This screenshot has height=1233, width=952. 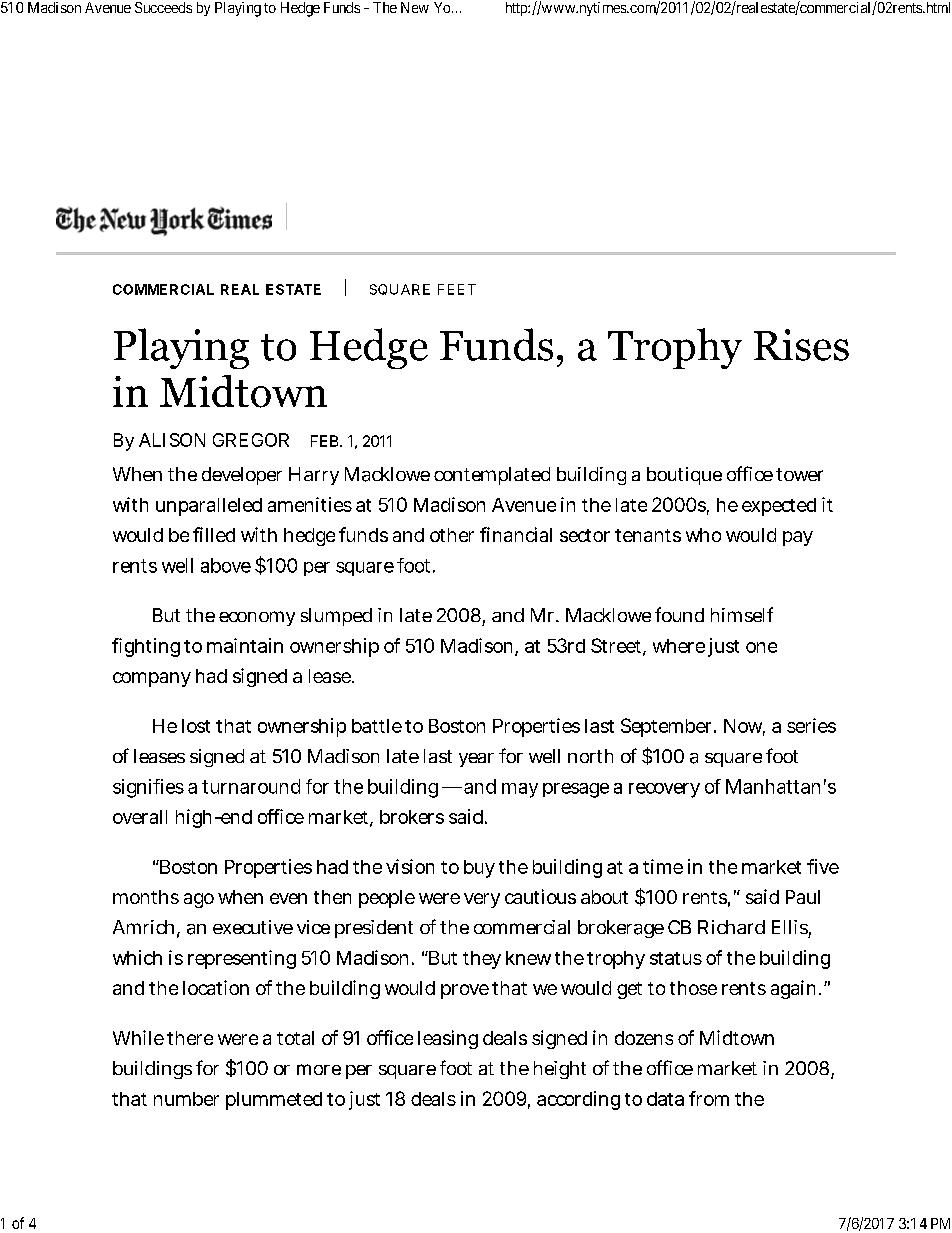 I want to click on FEET, so click(x=457, y=289).
